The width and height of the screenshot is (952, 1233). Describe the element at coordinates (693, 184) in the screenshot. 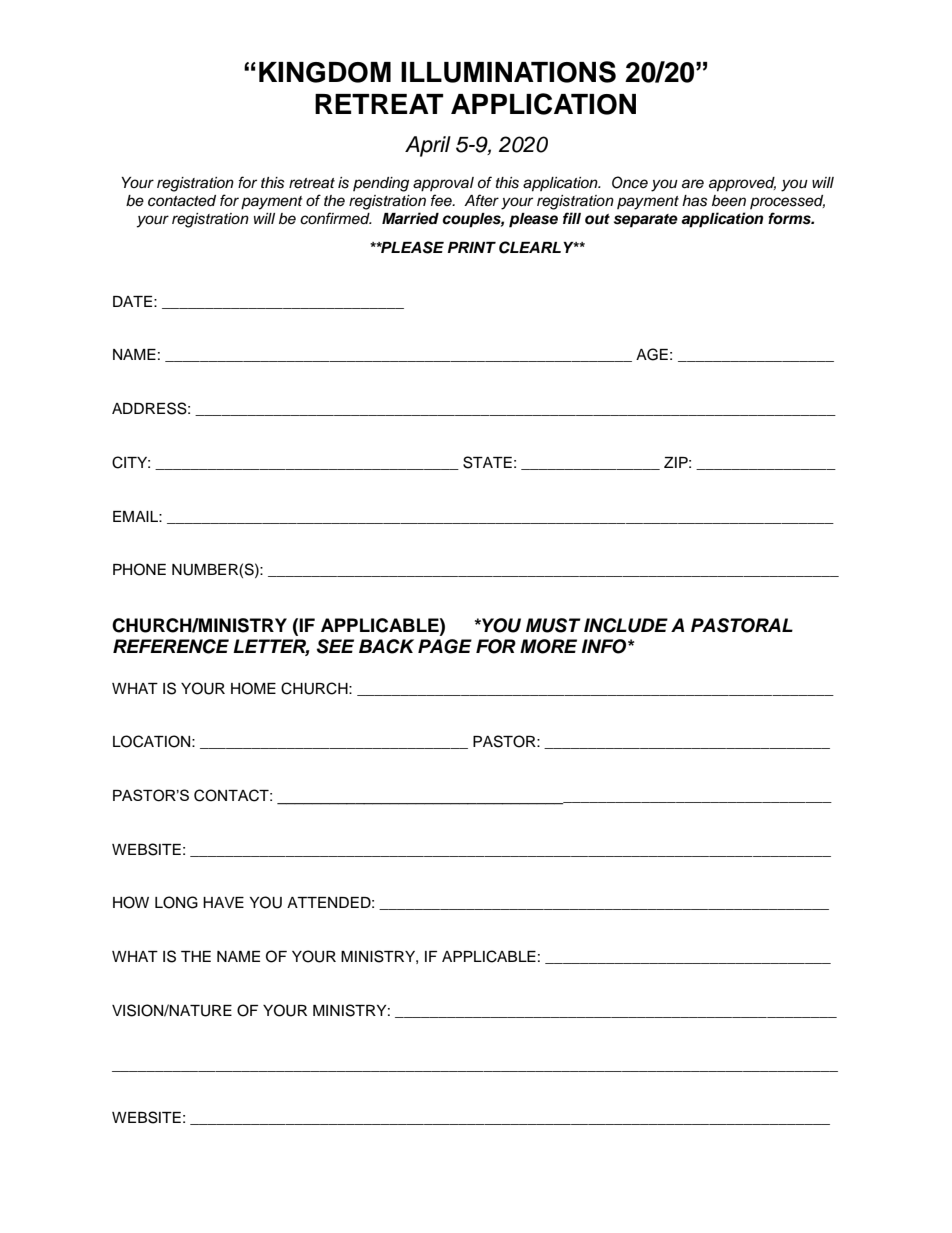

I see `are` at that location.
